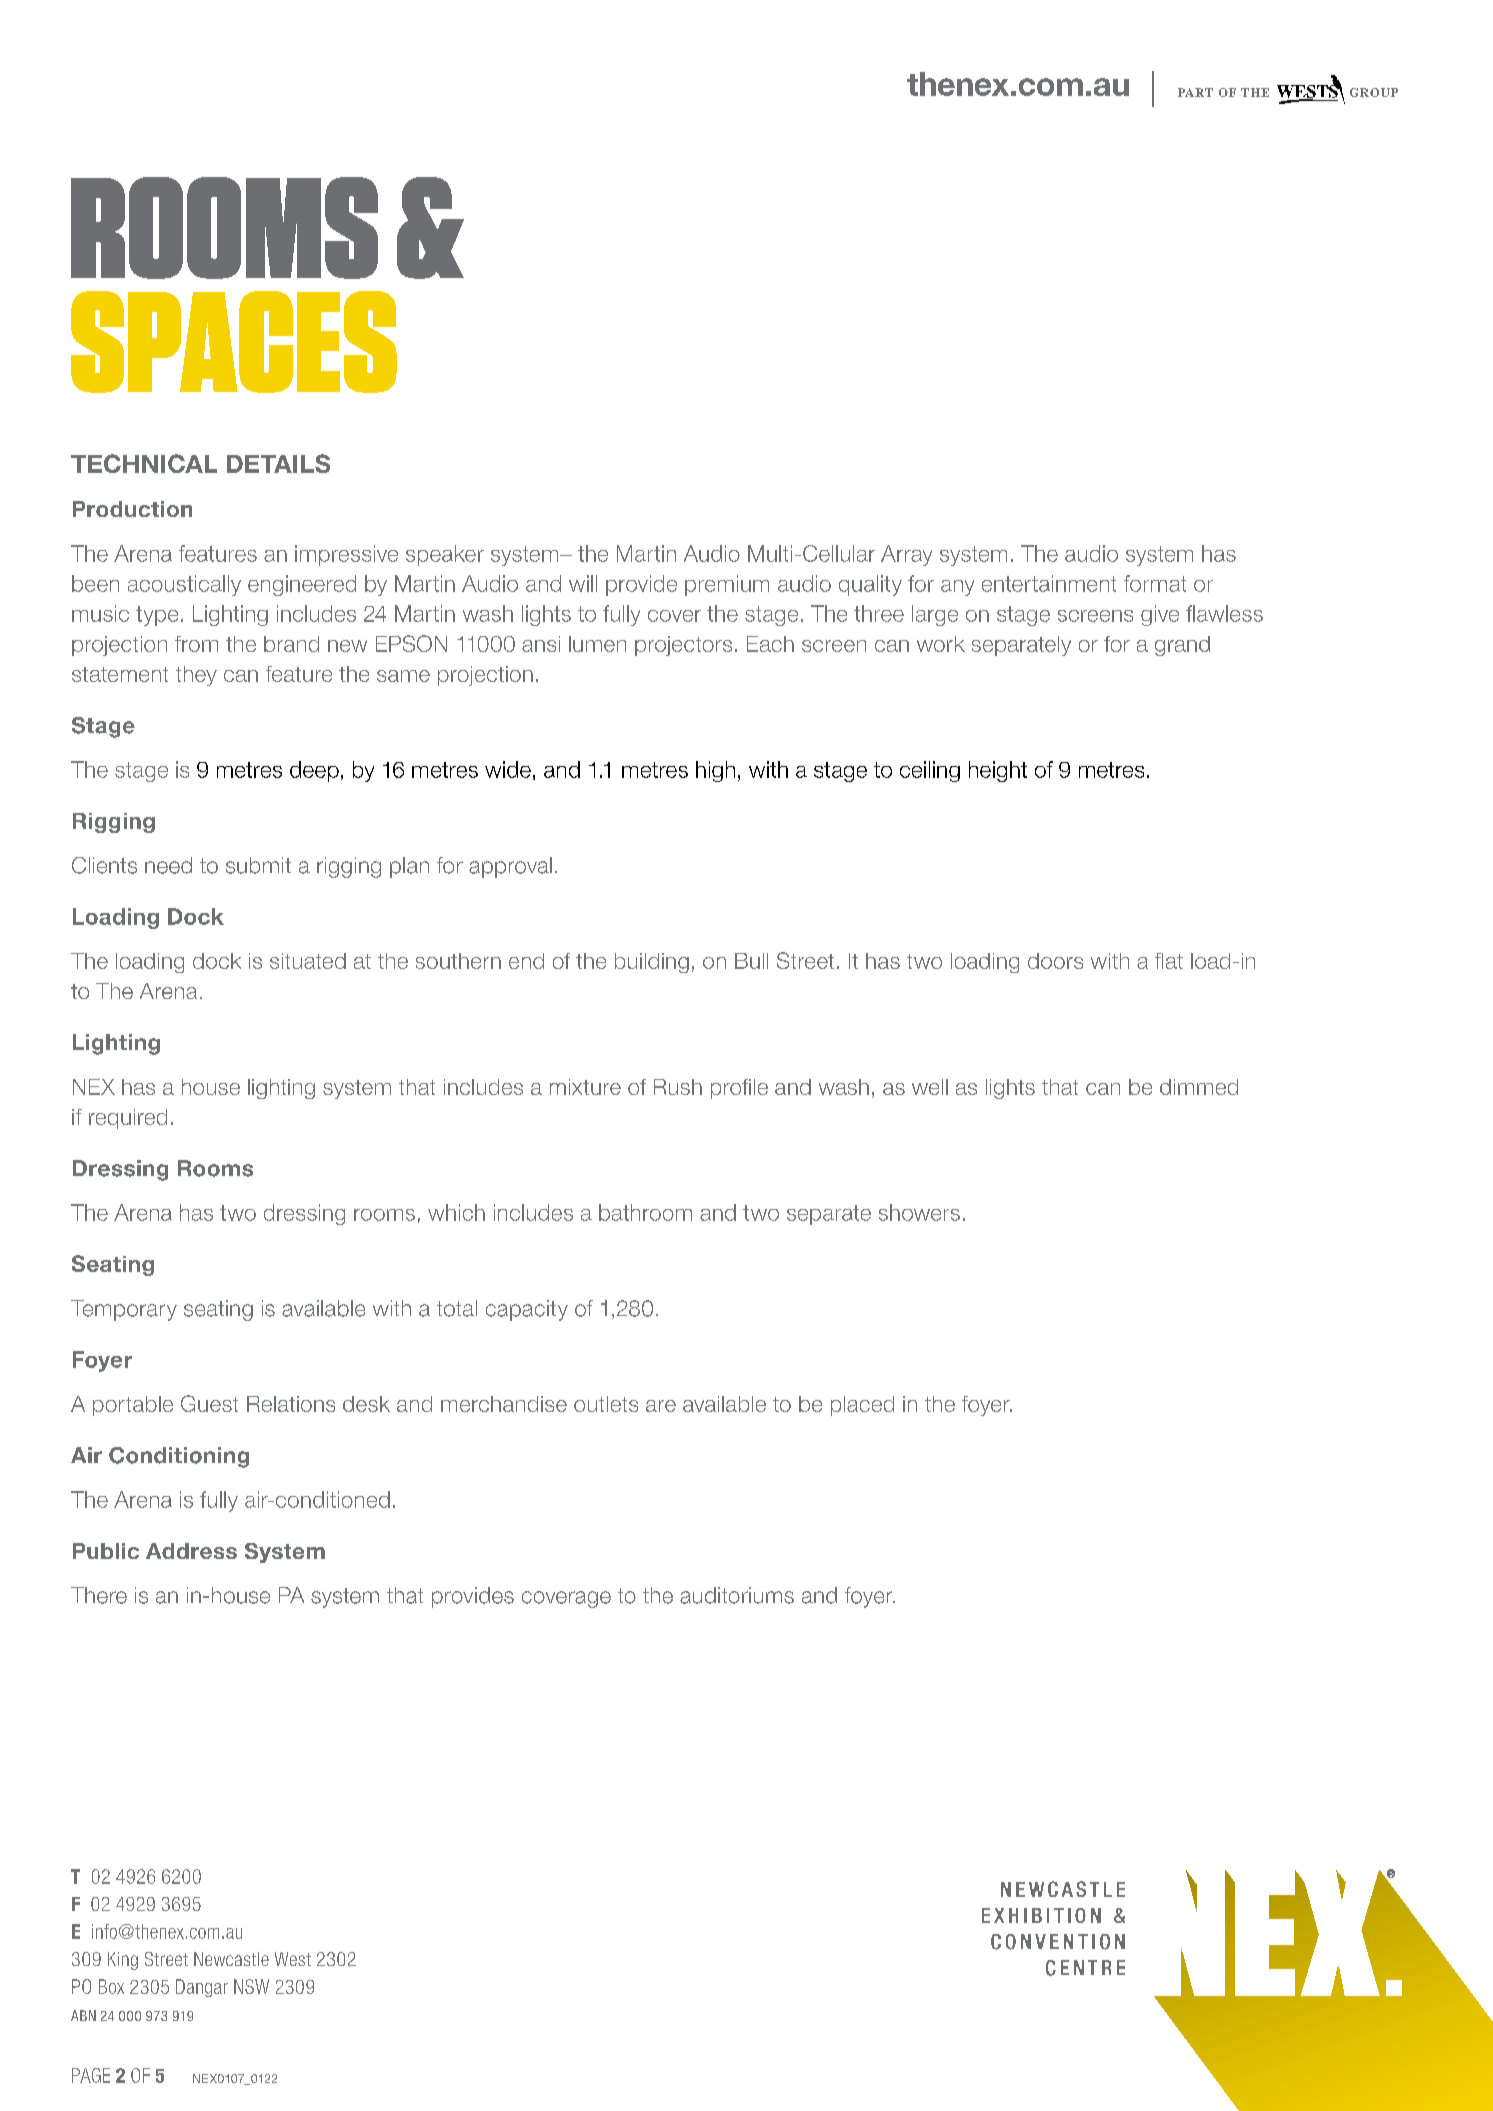 This screenshot has width=1493, height=2111. What do you see at coordinates (739, 1089) in the screenshot?
I see `profile` at bounding box center [739, 1089].
